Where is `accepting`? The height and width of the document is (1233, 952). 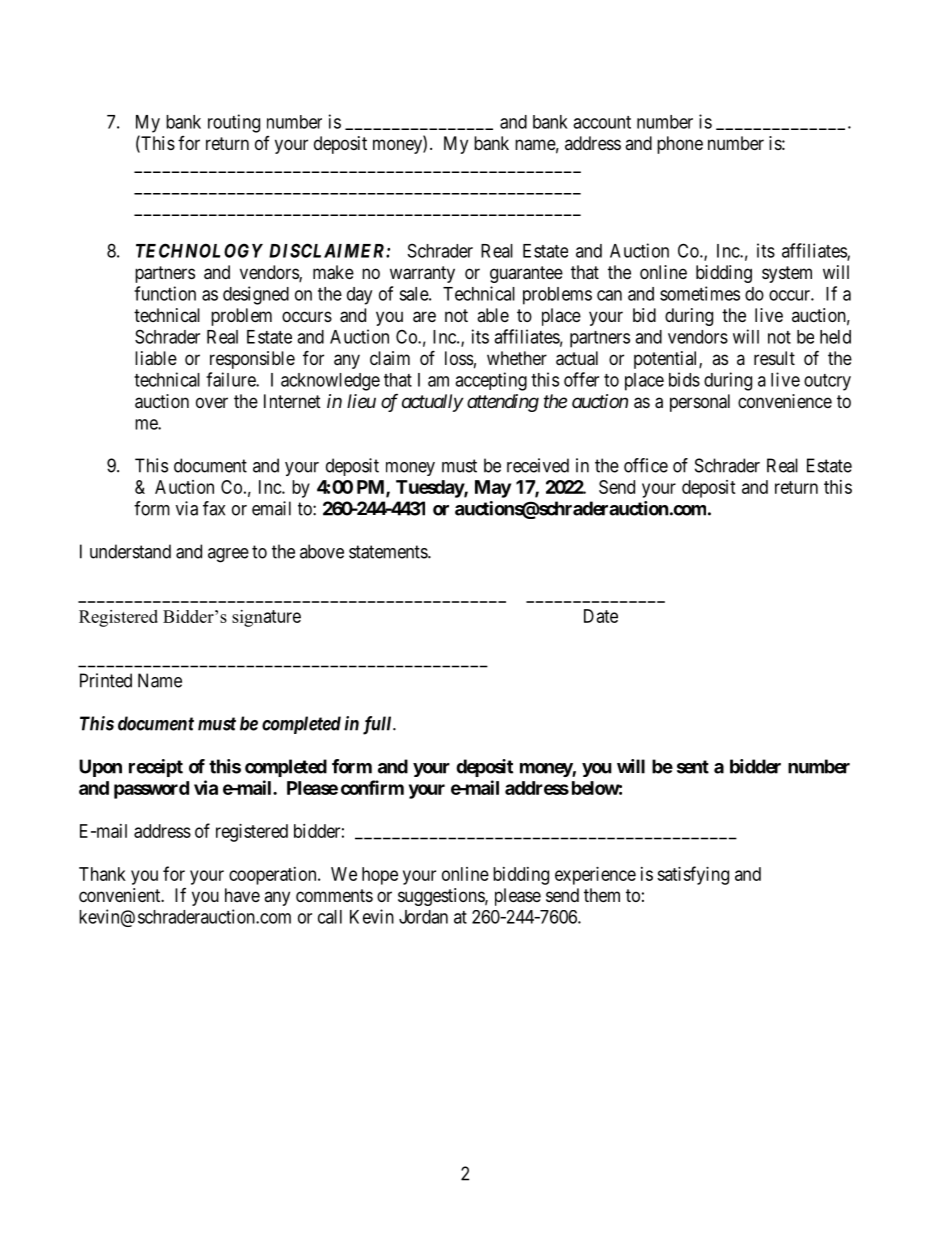
accepting is located at coordinates (491, 381).
